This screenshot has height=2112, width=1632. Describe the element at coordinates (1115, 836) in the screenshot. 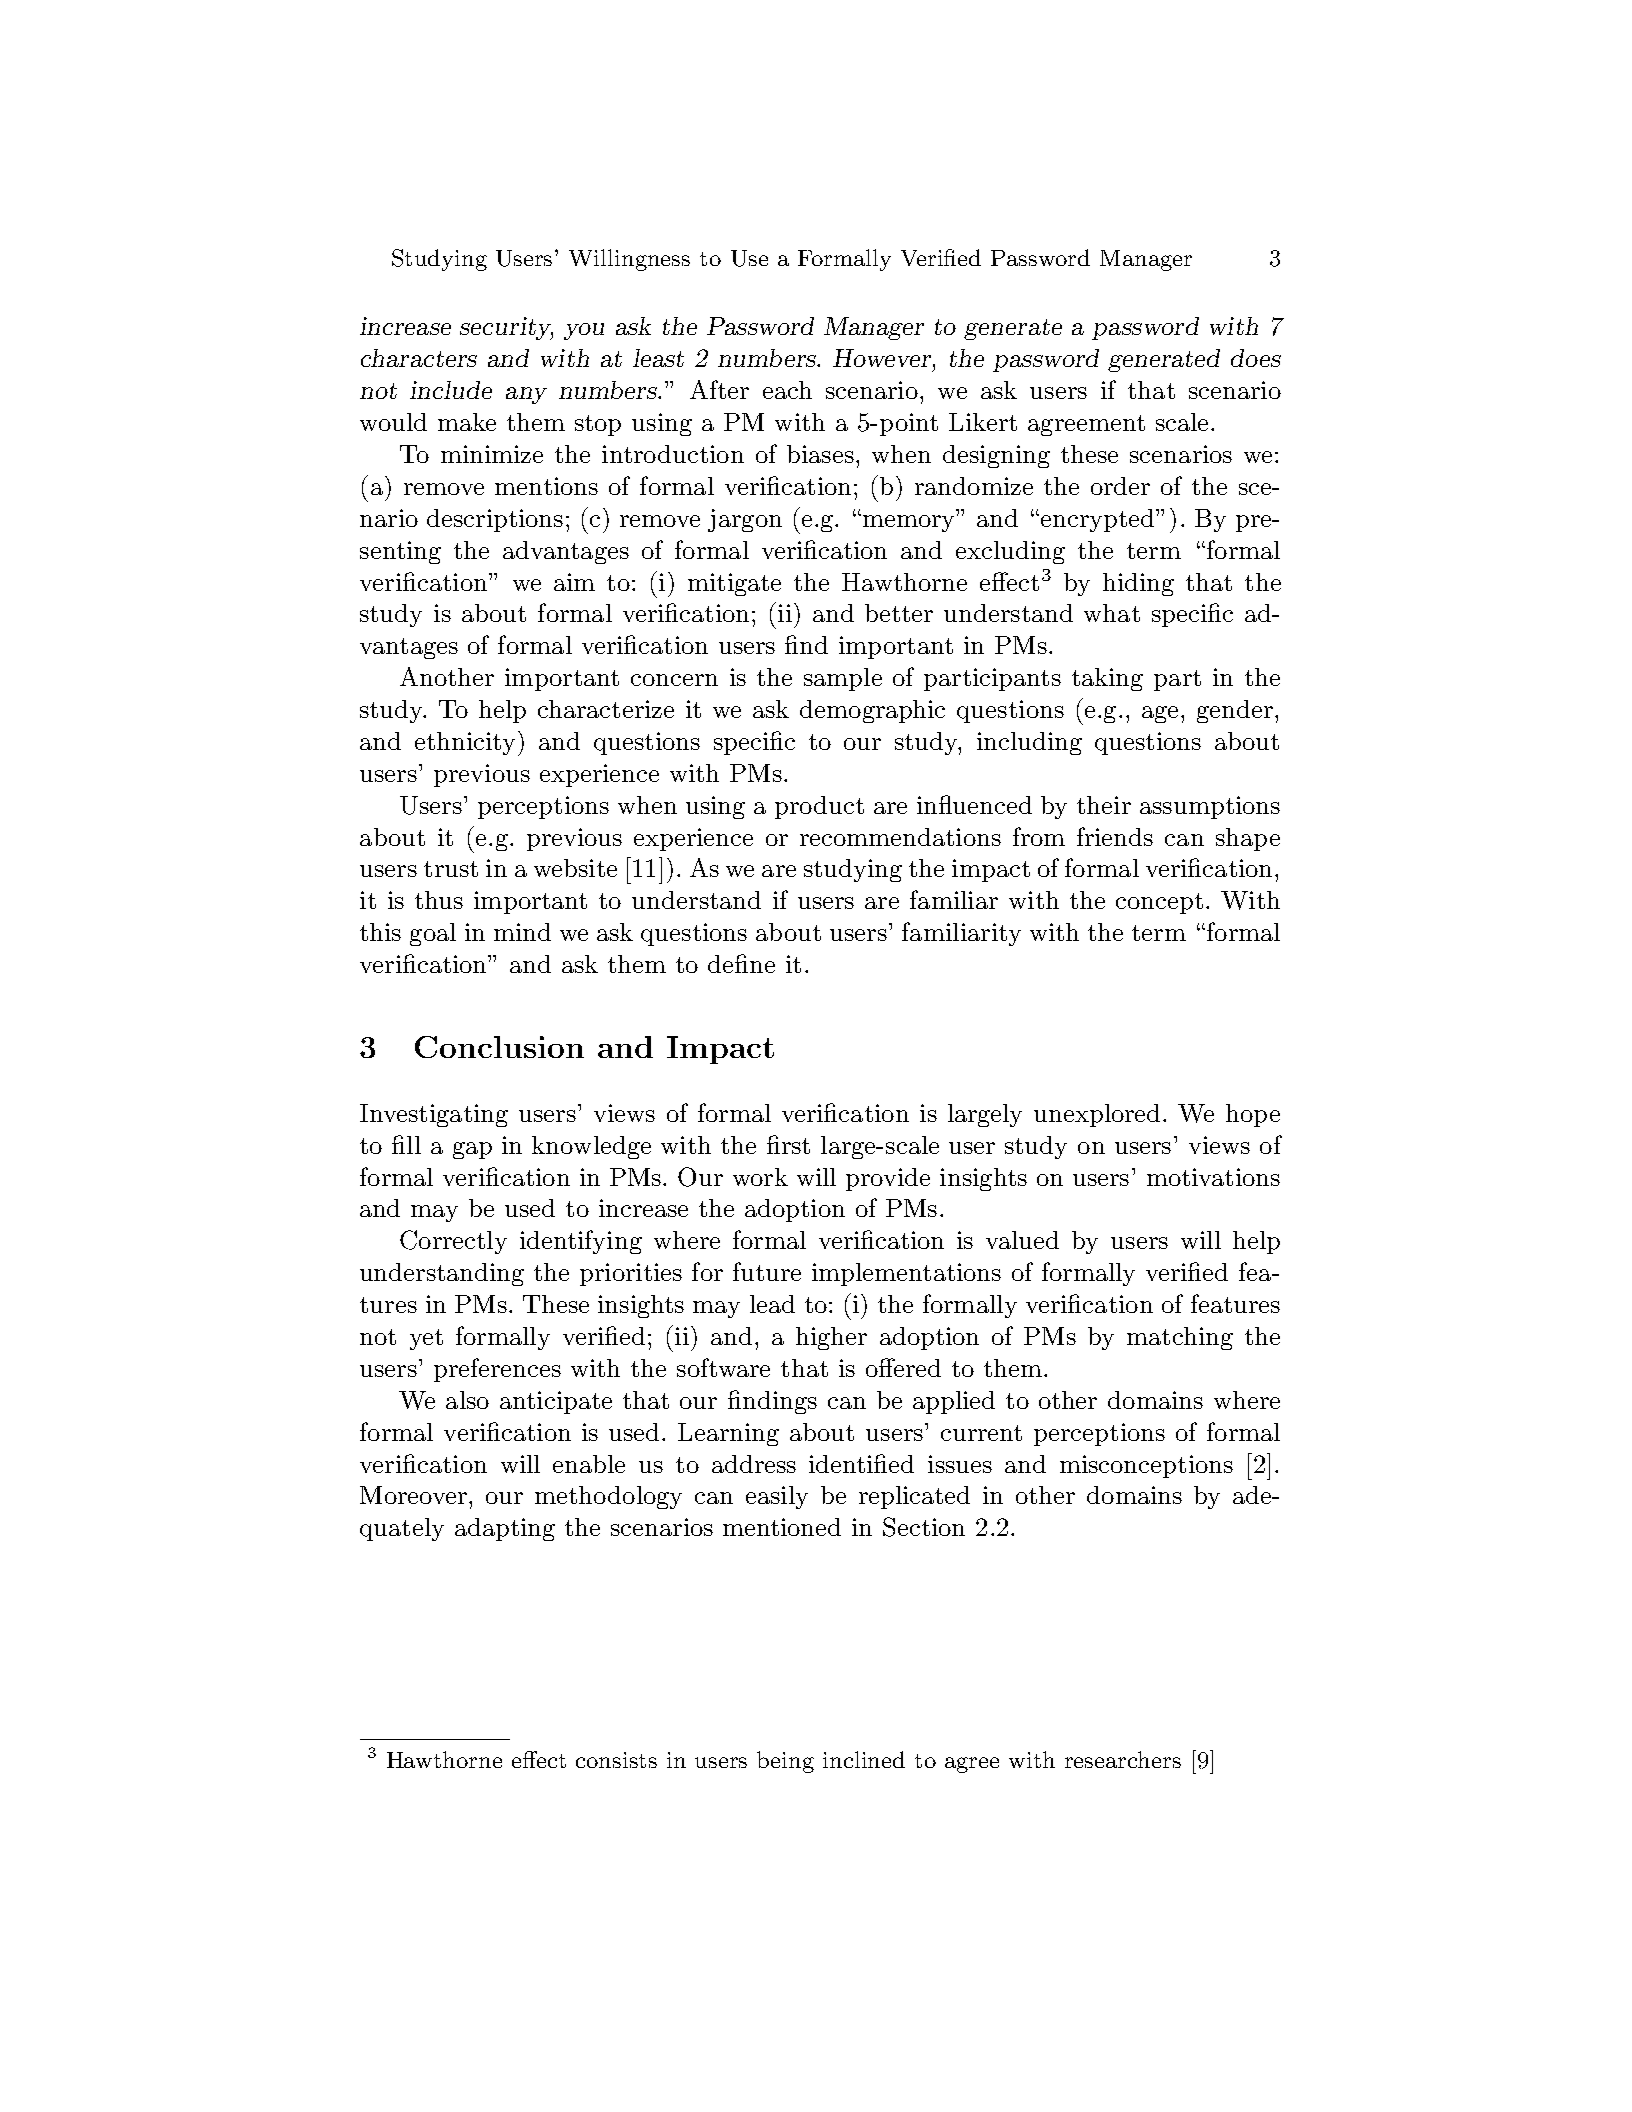

I see `friends` at that location.
